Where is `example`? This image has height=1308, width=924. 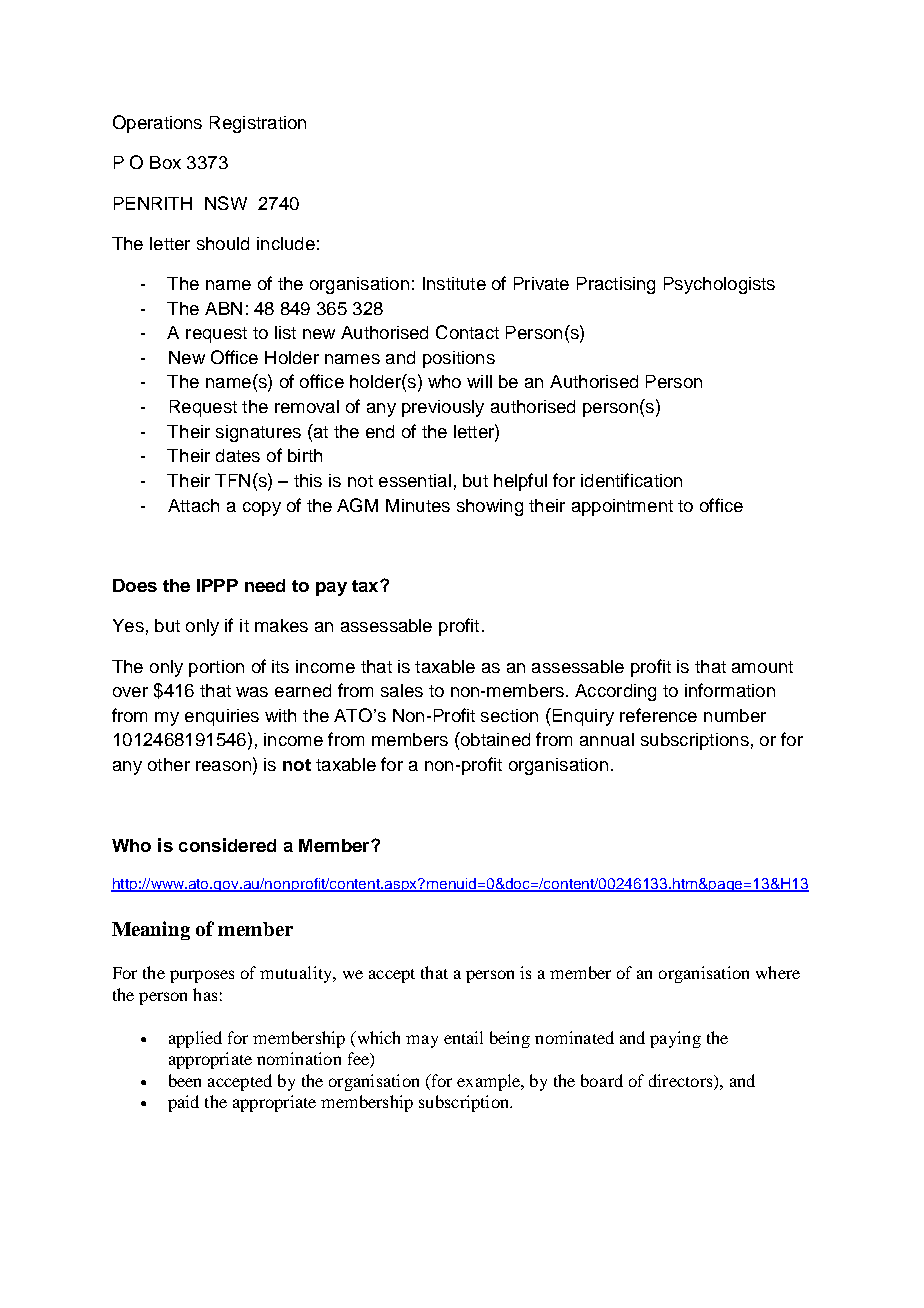
example is located at coordinates (490, 1082).
